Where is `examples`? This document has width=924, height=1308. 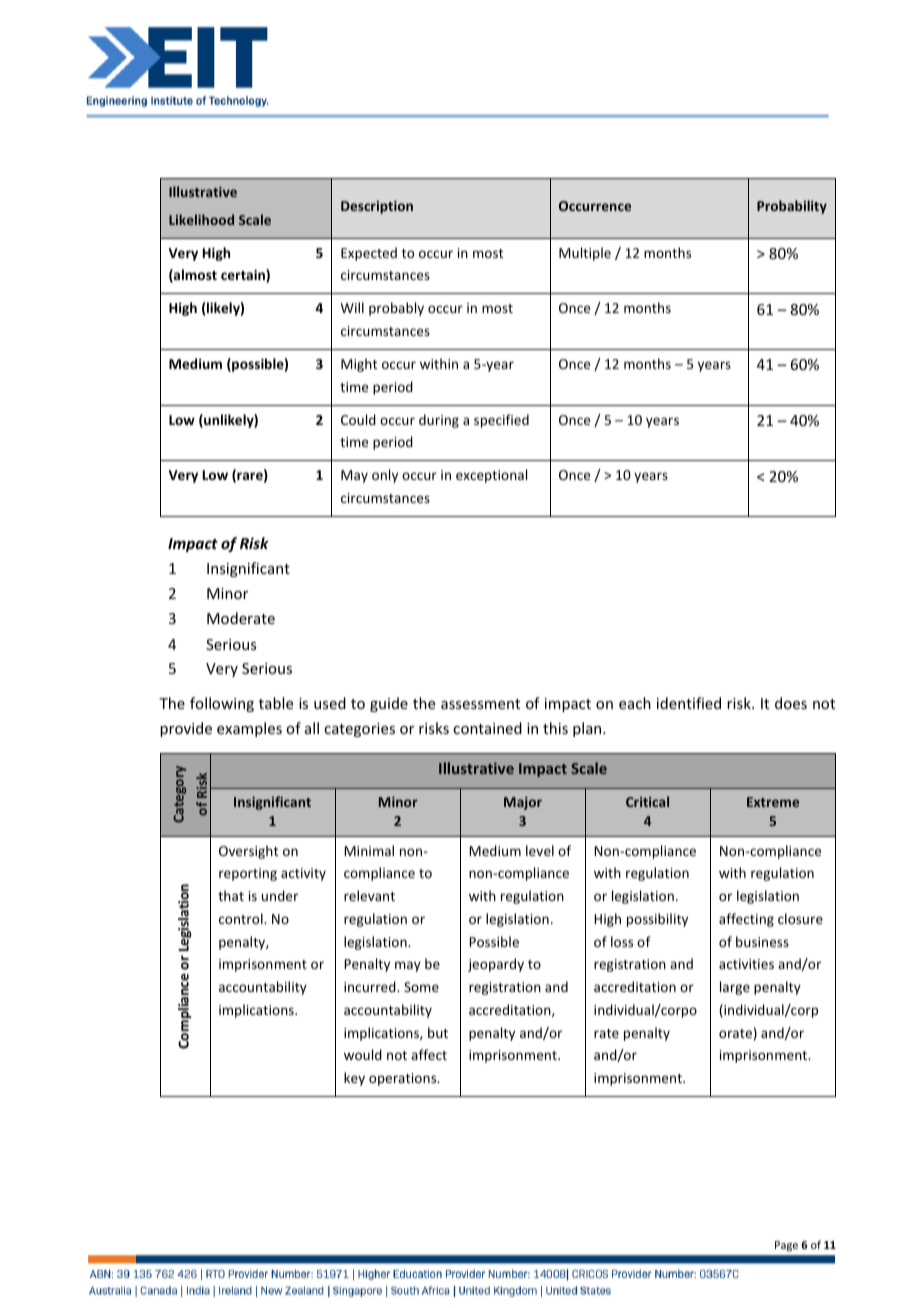 examples is located at coordinates (249, 729).
